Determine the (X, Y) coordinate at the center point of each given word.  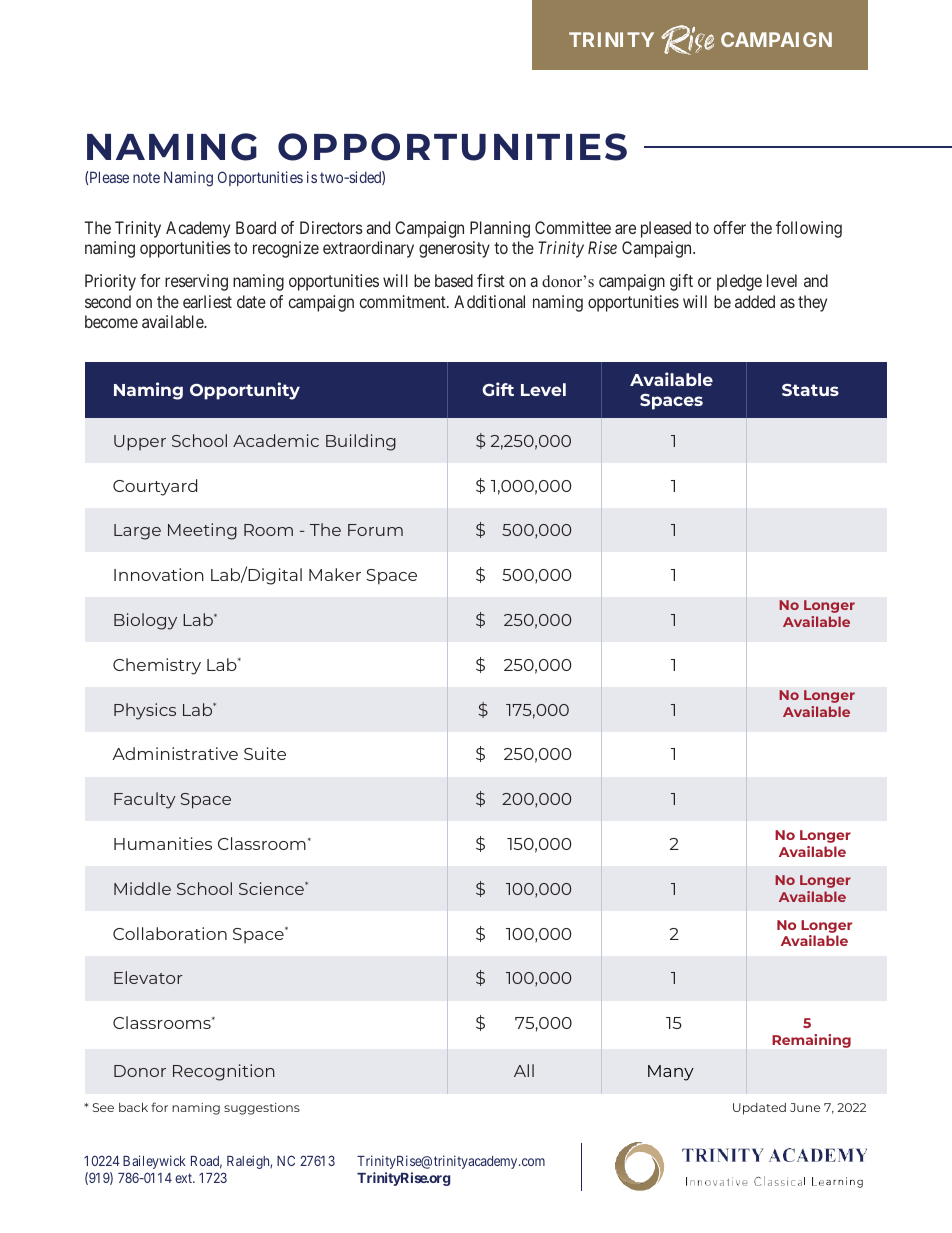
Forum (375, 530)
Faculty (145, 800)
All (524, 1070)
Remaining (811, 1041)
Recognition (224, 1072)
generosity (454, 249)
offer (730, 227)
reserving (196, 282)
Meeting (202, 531)
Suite (265, 753)
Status (810, 390)
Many (671, 1073)
